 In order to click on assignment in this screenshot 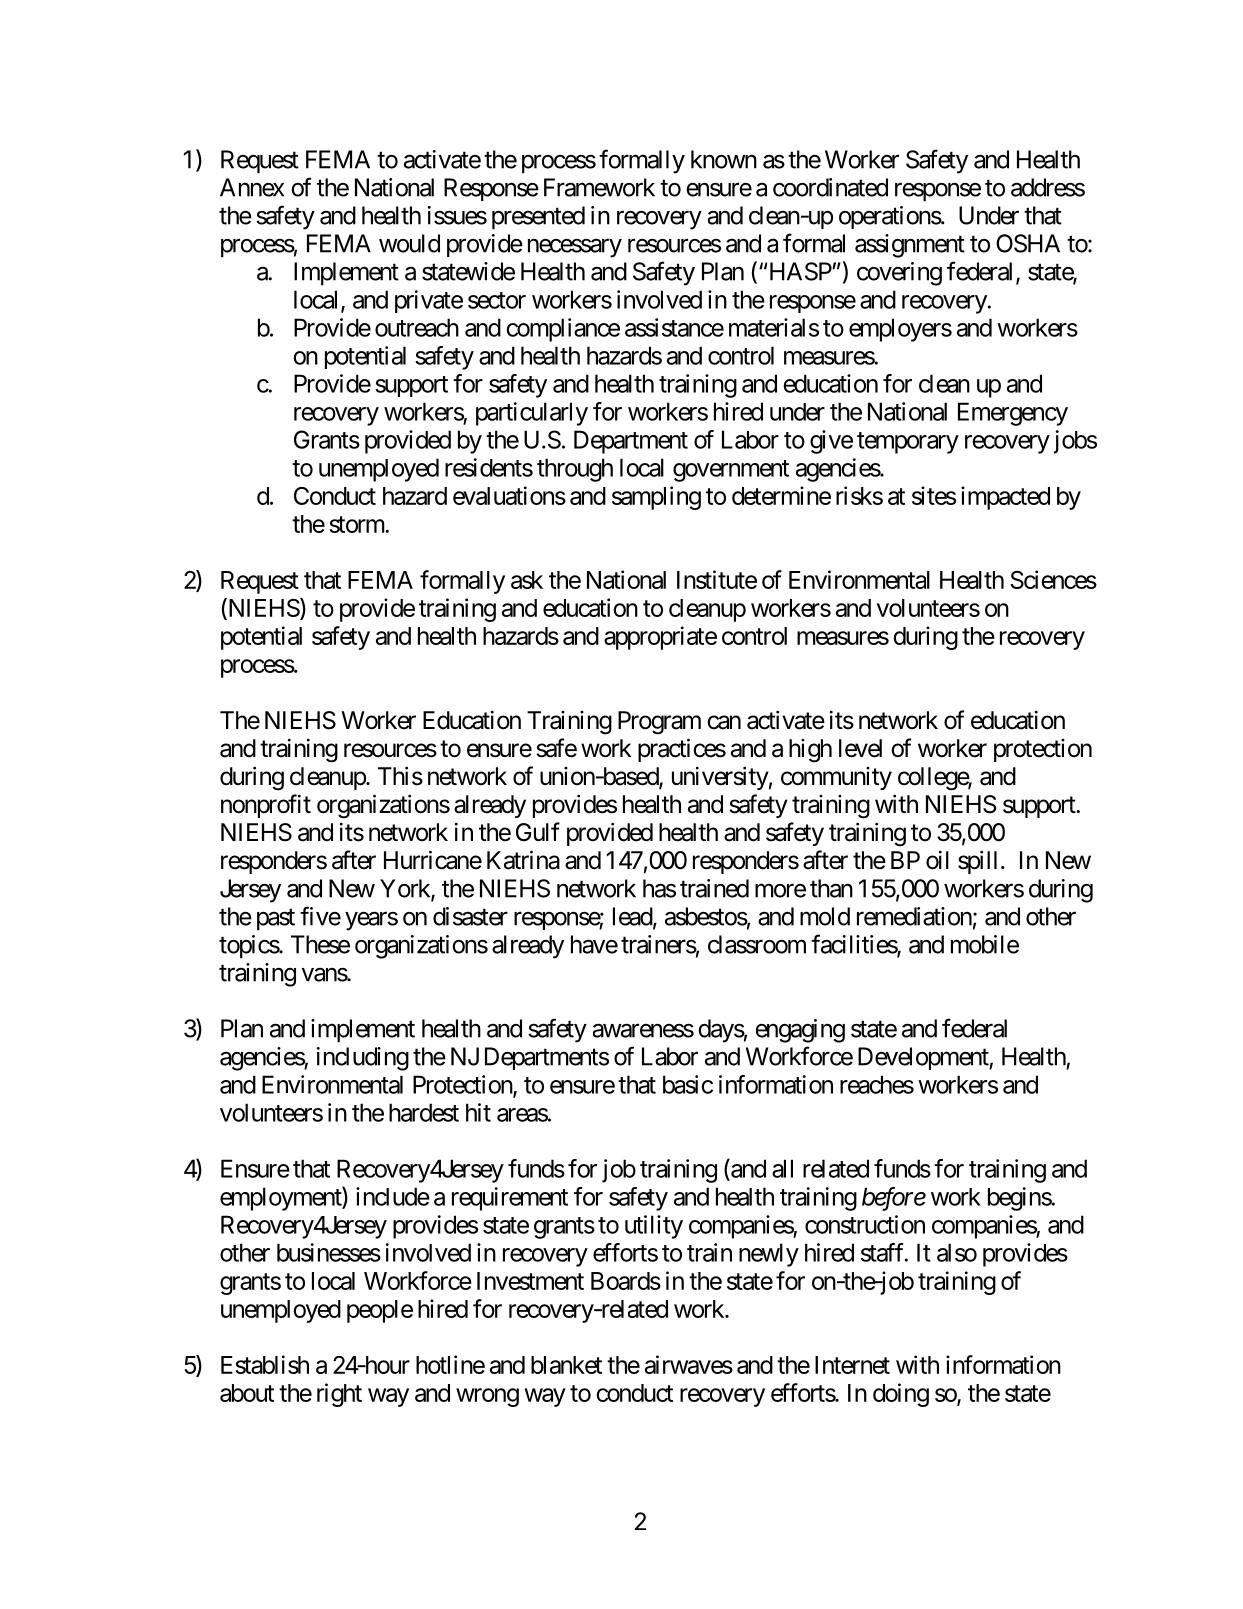, I will do `click(910, 246)`.
